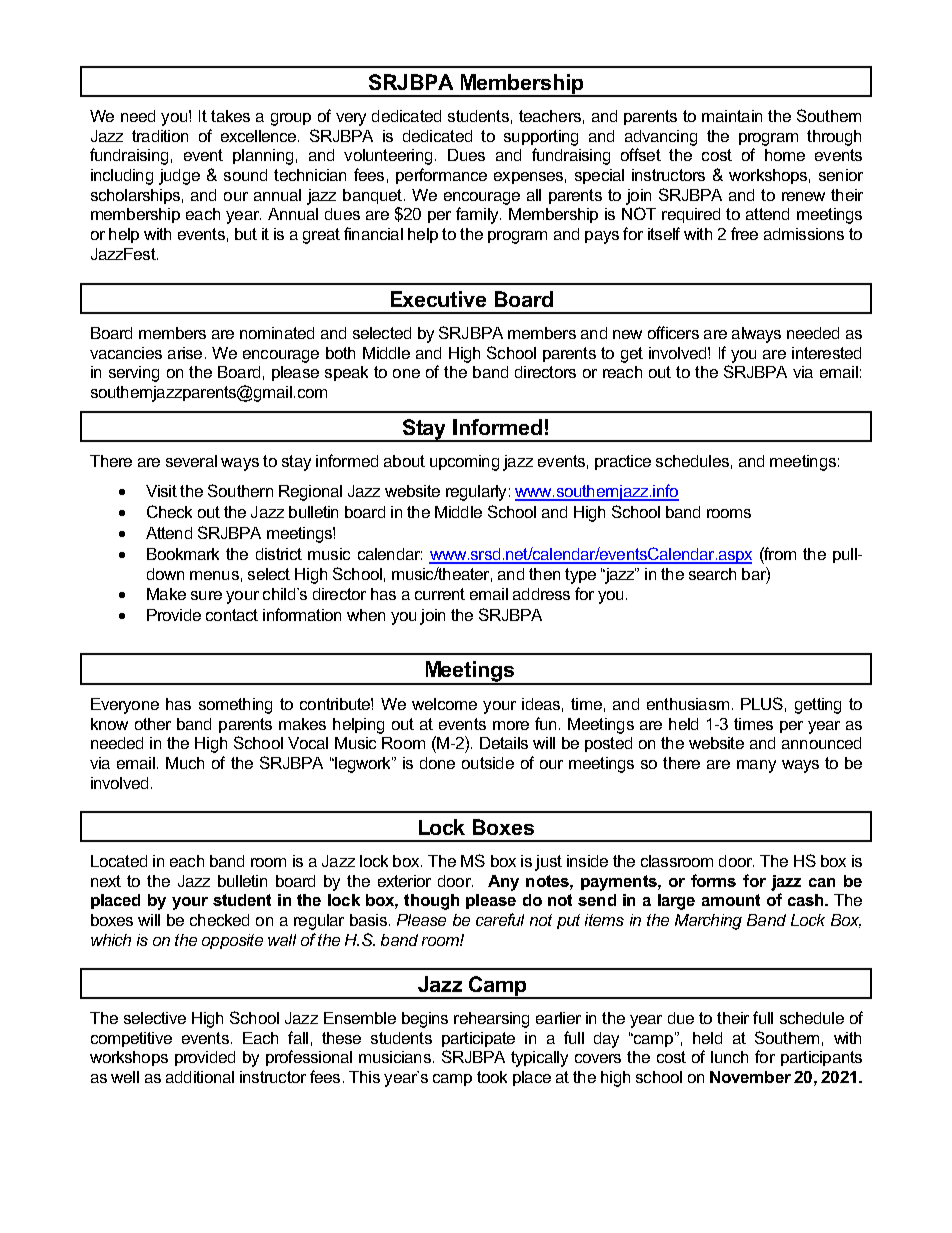 Image resolution: width=952 pixels, height=1233 pixels. Describe the element at coordinates (200, 1077) in the document. I see `additional` at that location.
